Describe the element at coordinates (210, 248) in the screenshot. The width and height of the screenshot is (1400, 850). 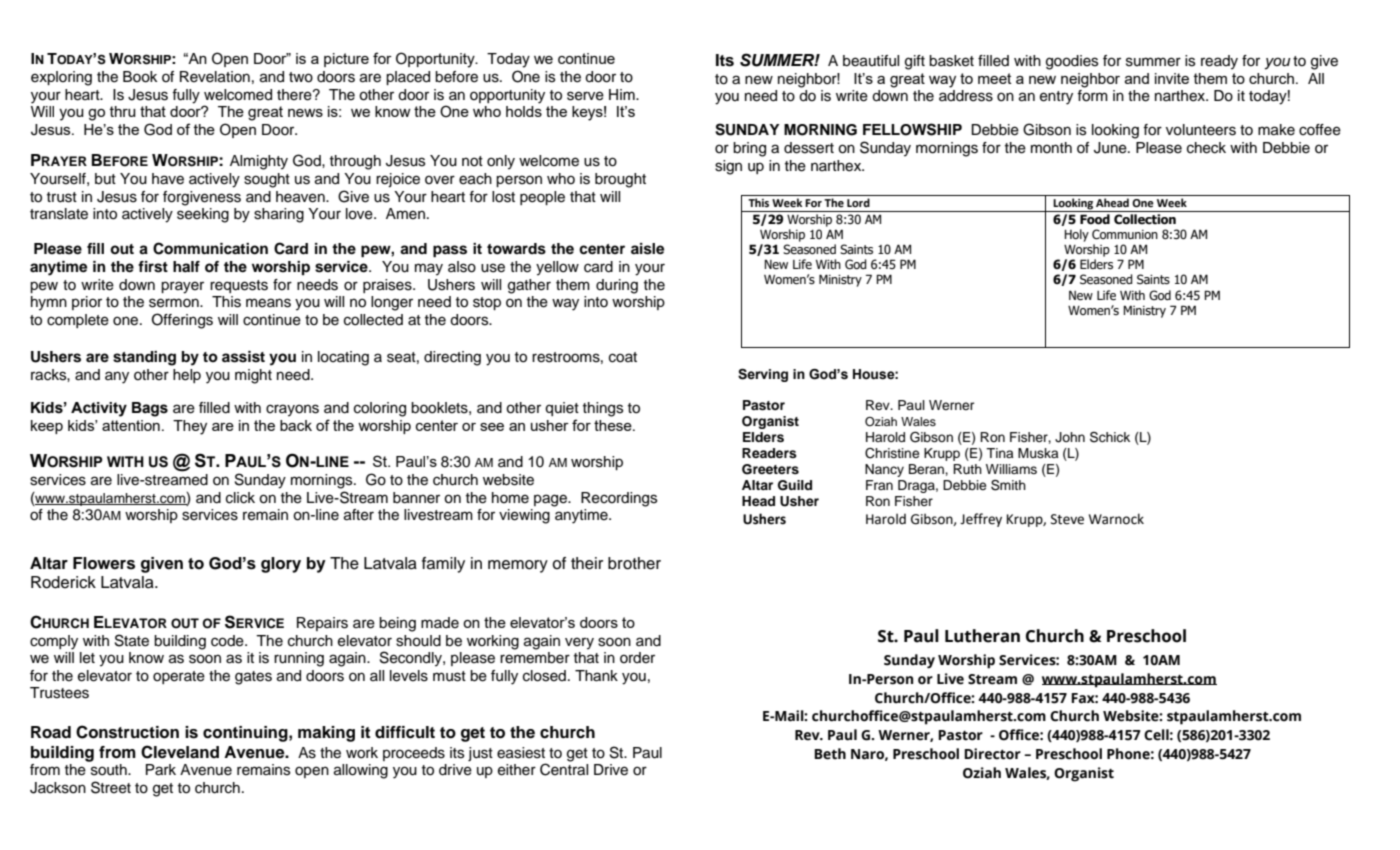
I see `Communication` at that location.
